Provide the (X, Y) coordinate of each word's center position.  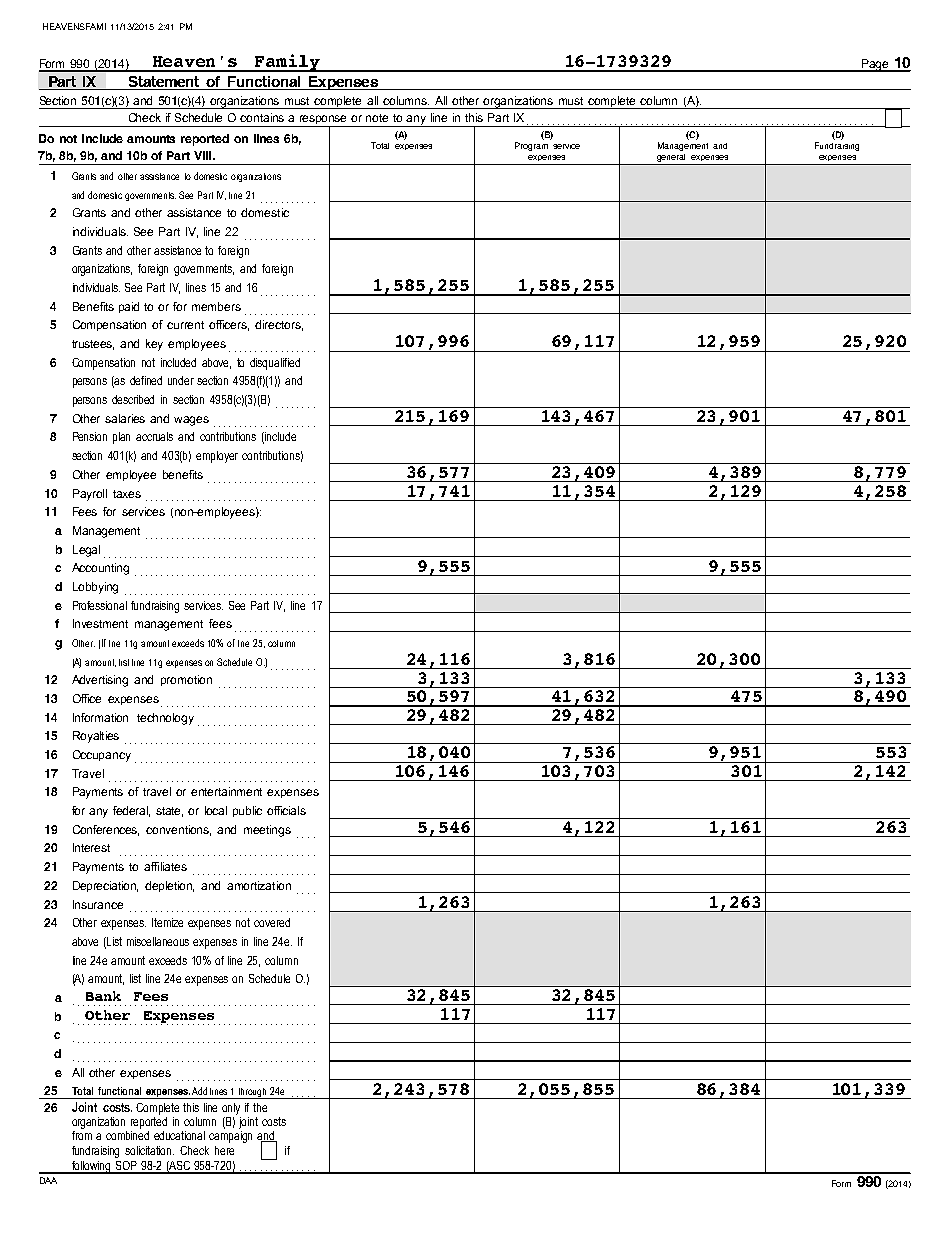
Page (875, 65)
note (377, 118)
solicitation (149, 1150)
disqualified (275, 364)
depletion (169, 886)
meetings (267, 831)
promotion (186, 680)
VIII (204, 155)
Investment (100, 623)
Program (531, 146)
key (154, 345)
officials (286, 810)
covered (272, 922)
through (253, 1093)
